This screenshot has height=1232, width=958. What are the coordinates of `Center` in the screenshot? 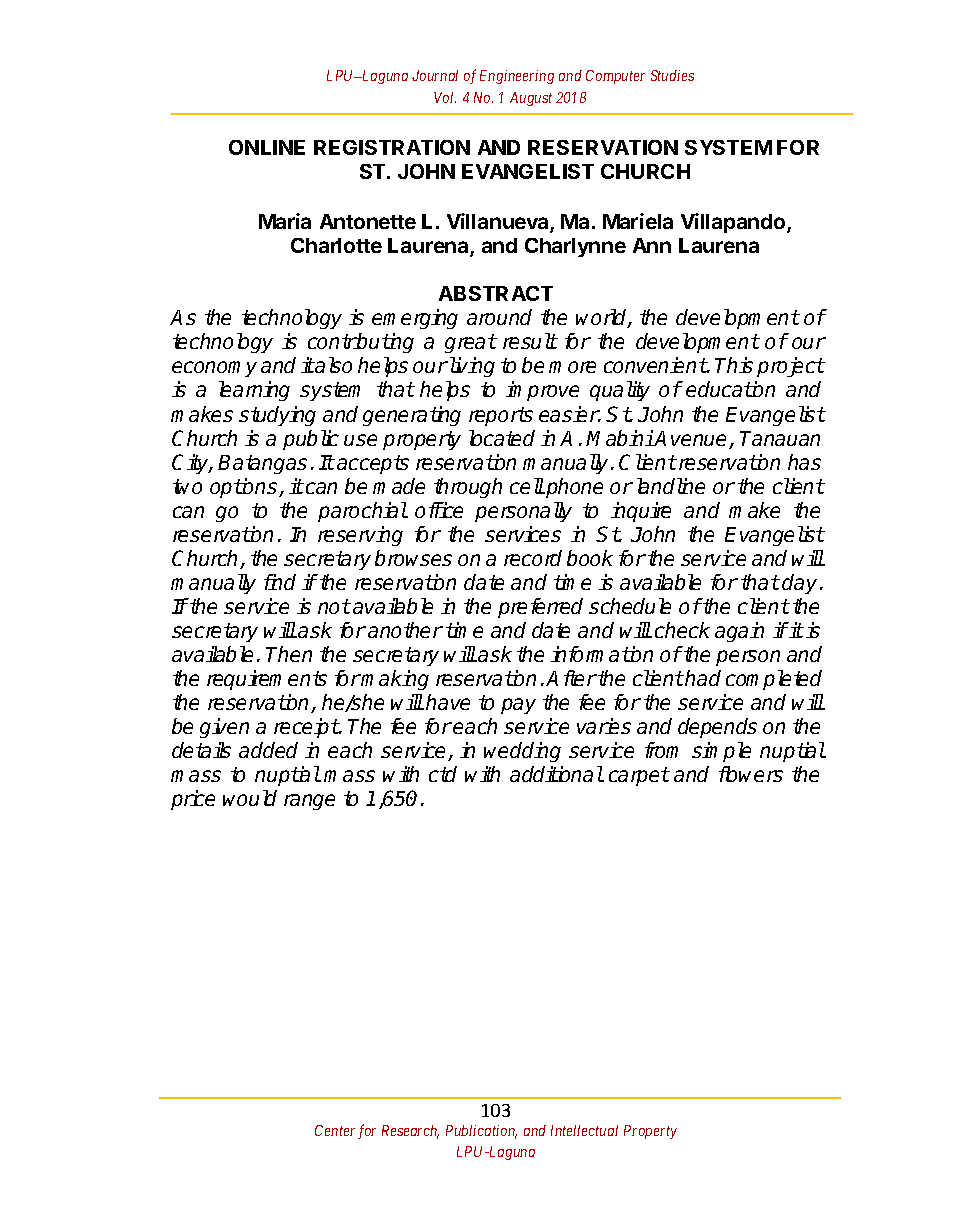 It's located at (335, 1130).
